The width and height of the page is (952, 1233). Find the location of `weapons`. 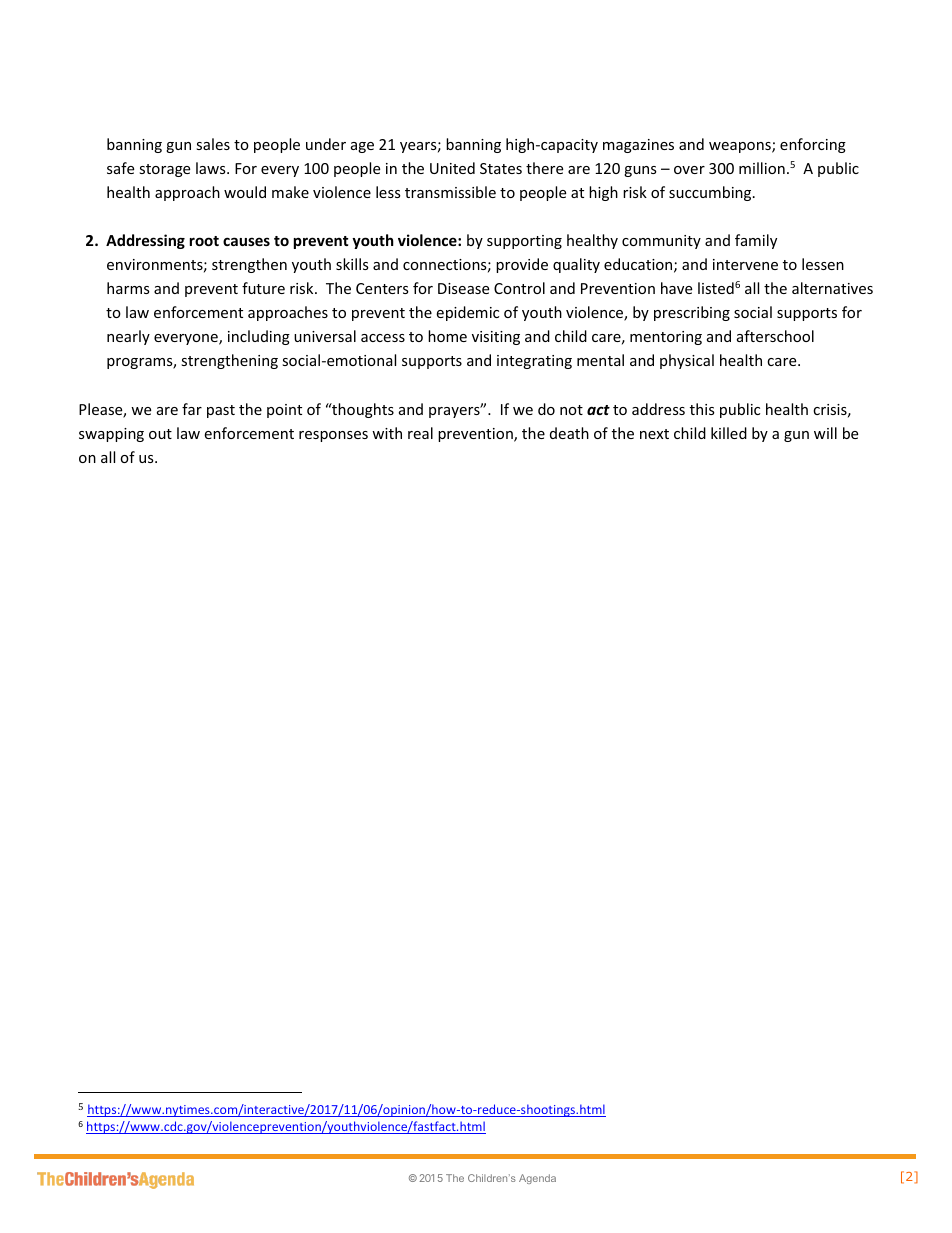

weapons is located at coordinates (741, 147).
